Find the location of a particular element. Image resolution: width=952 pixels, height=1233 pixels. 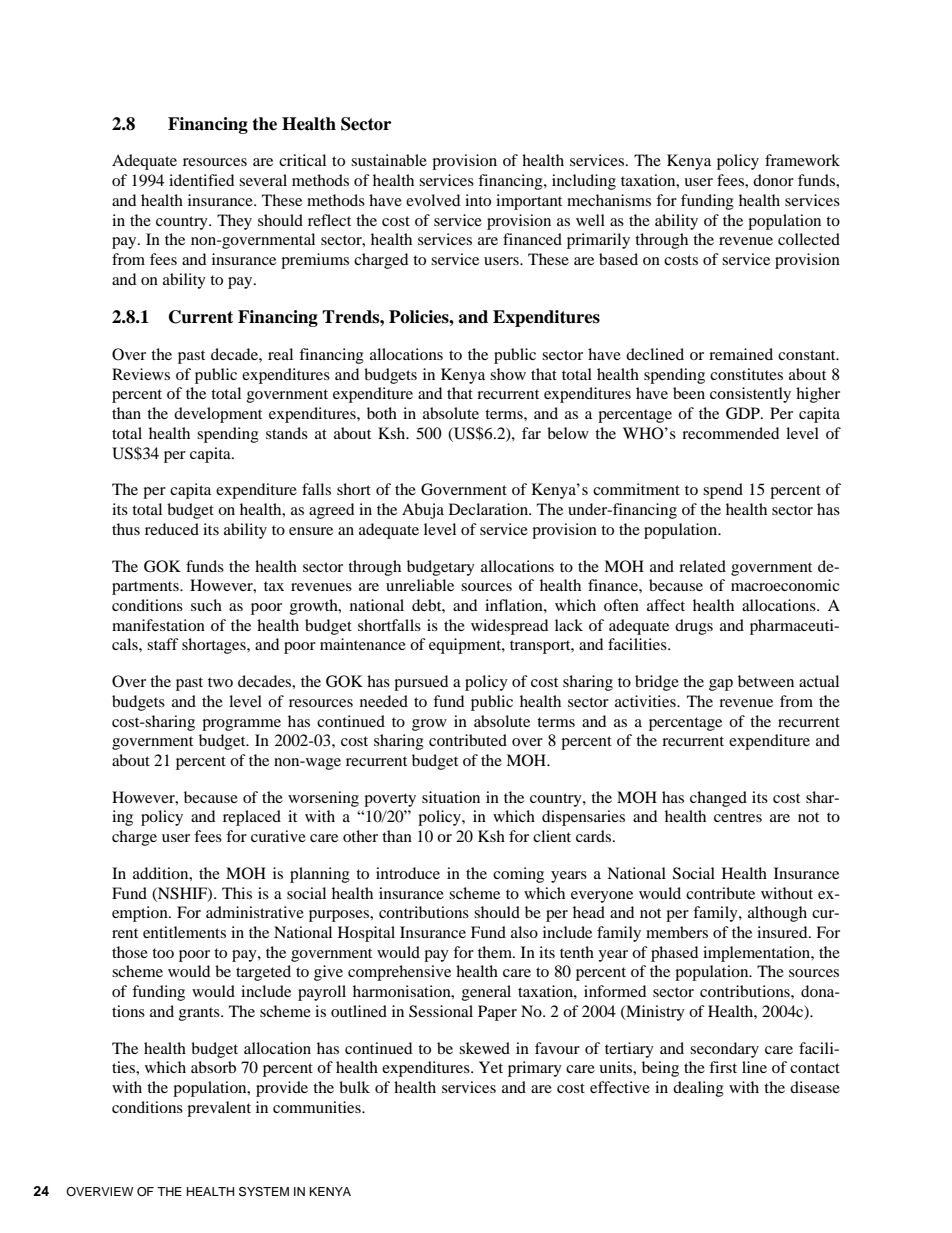

gap is located at coordinates (721, 685).
